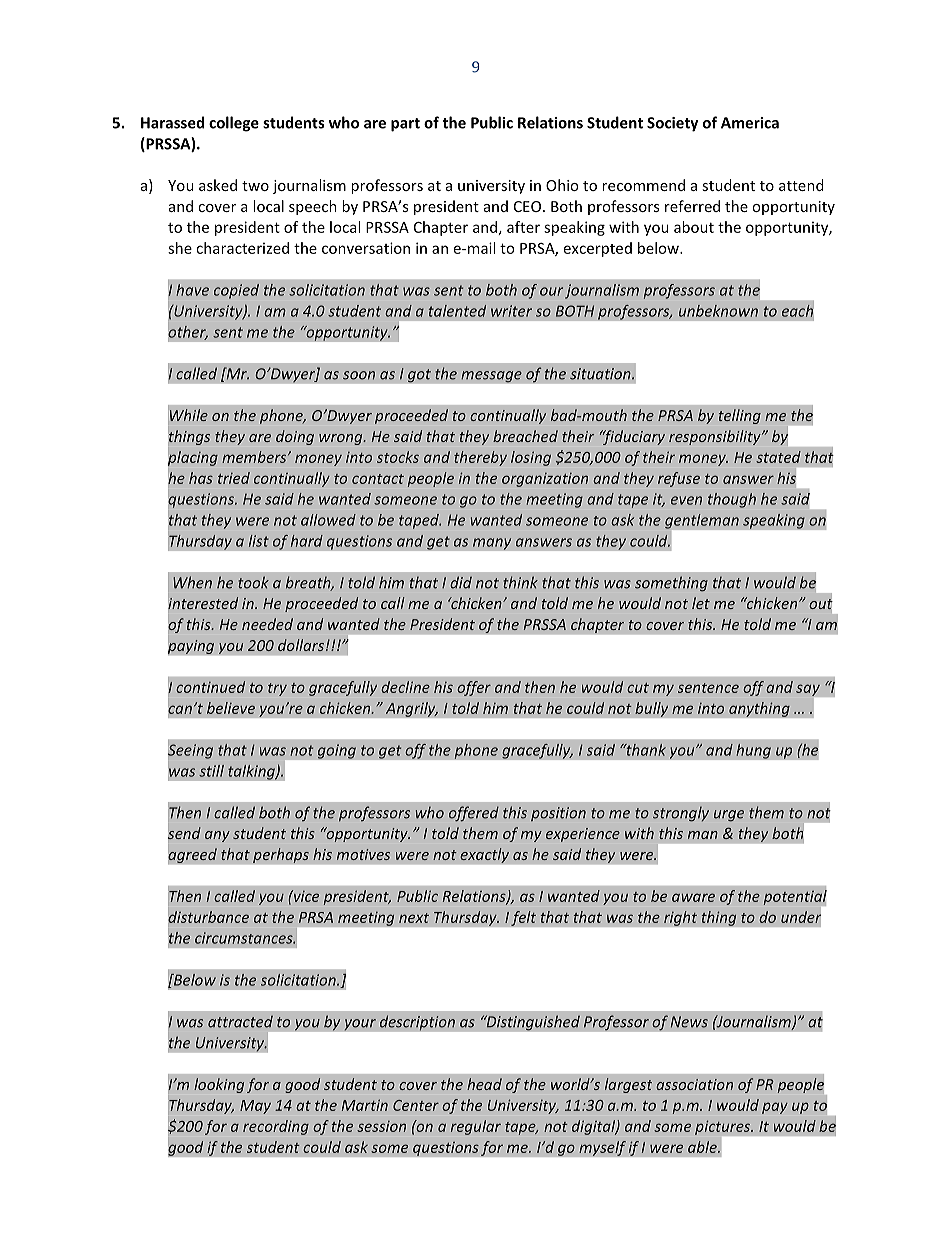 This screenshot has height=1233, width=952. What do you see at coordinates (234, 124) in the screenshot?
I see `college` at bounding box center [234, 124].
